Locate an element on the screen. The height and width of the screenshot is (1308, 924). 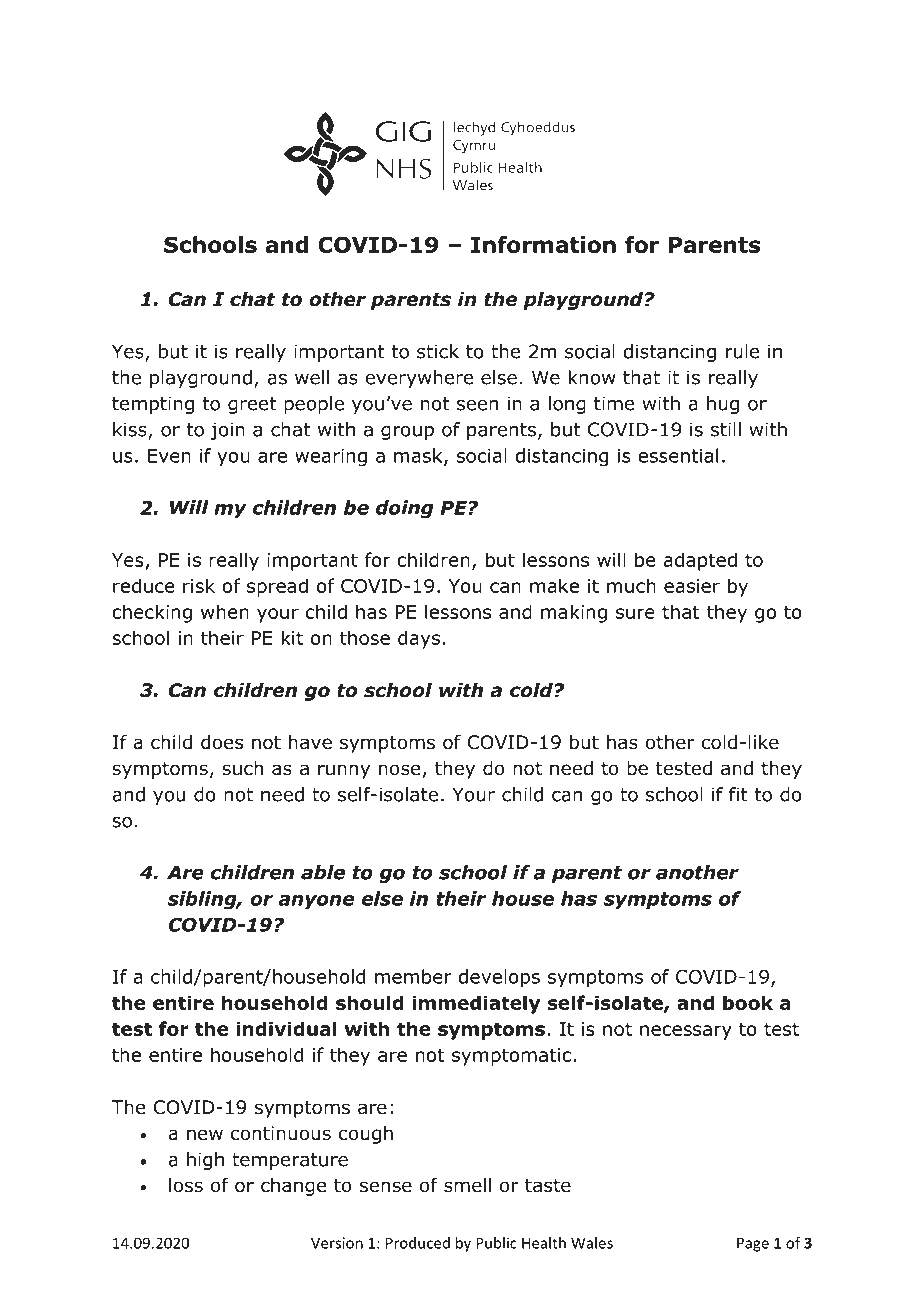
fit is located at coordinates (738, 794).
